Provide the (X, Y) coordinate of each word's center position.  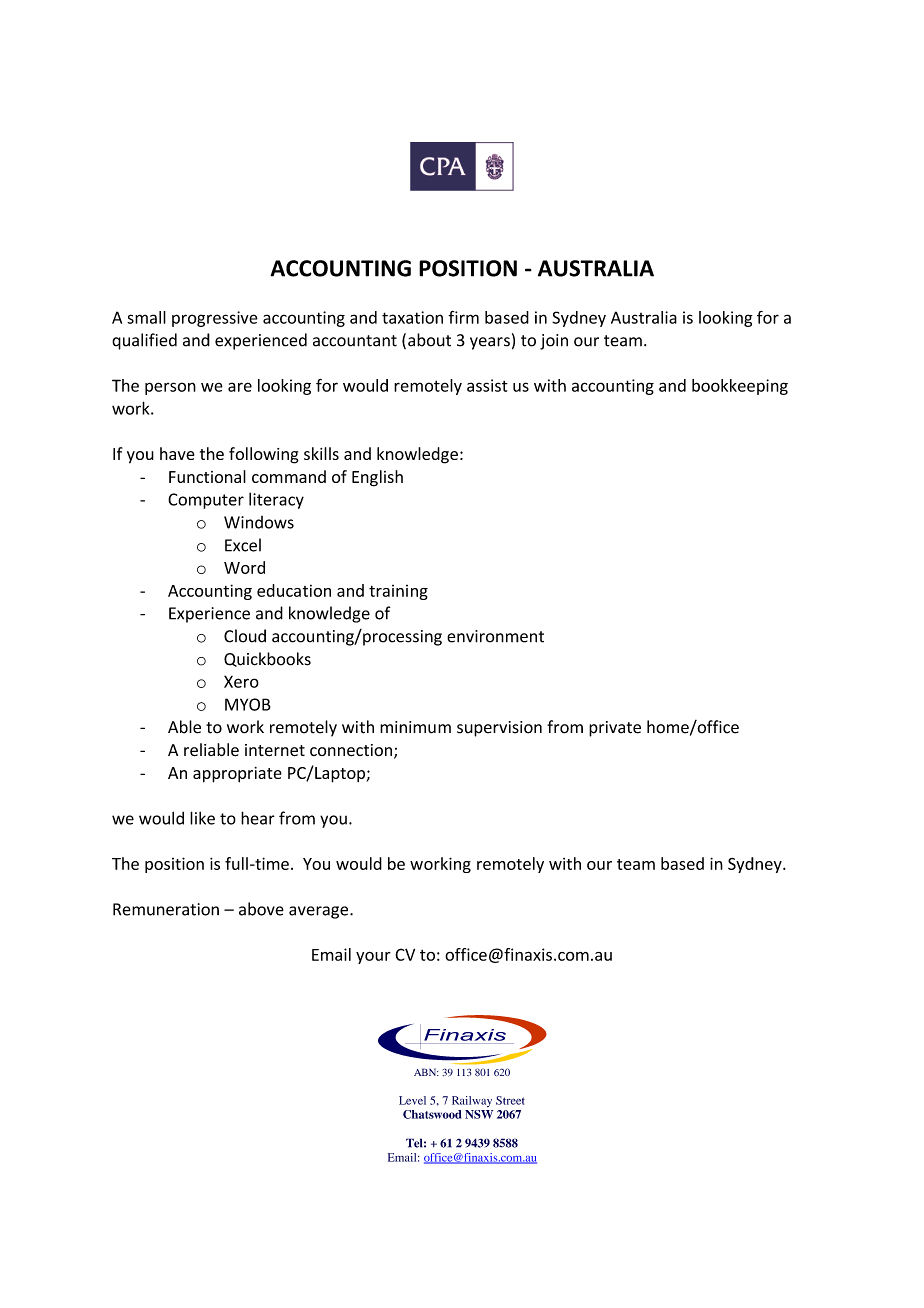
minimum (415, 727)
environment (495, 636)
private (615, 729)
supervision (499, 729)
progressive (215, 319)
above (261, 909)
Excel (243, 545)
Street (510, 1100)
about (429, 340)
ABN (426, 1072)
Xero (241, 681)
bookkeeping (740, 387)
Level (412, 1100)
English (377, 478)
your (373, 957)
